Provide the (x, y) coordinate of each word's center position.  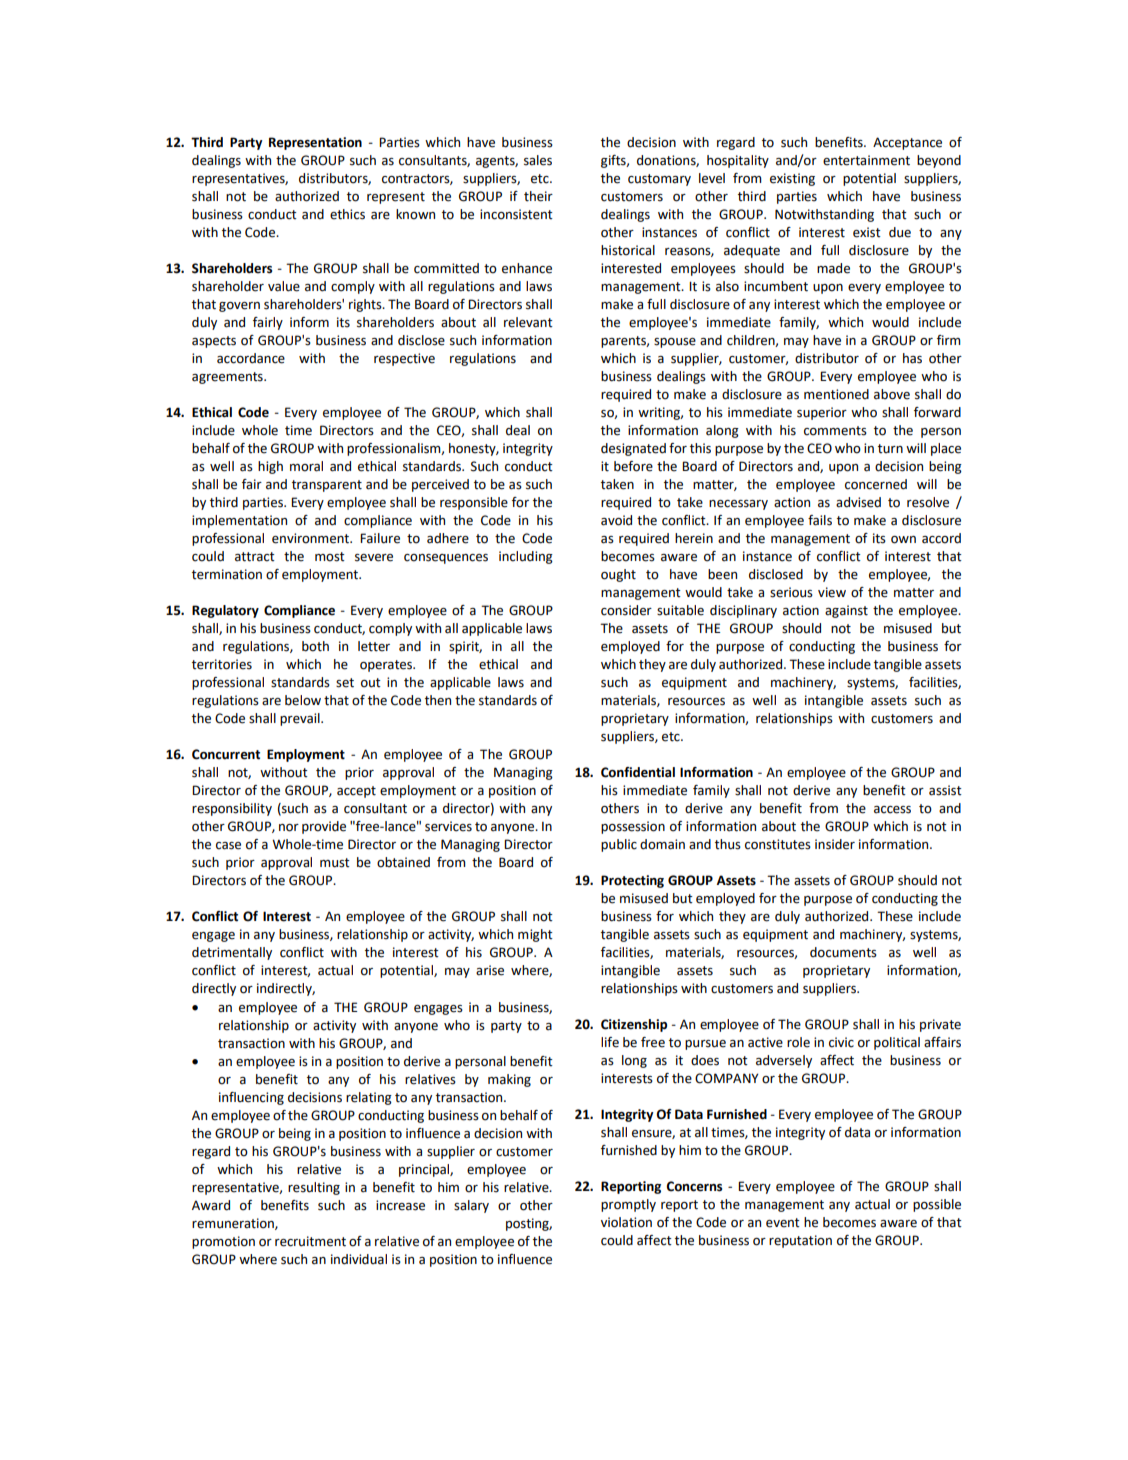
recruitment (310, 1241)
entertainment (866, 160)
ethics (347, 214)
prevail (301, 719)
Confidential (638, 772)
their (538, 196)
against (846, 611)
